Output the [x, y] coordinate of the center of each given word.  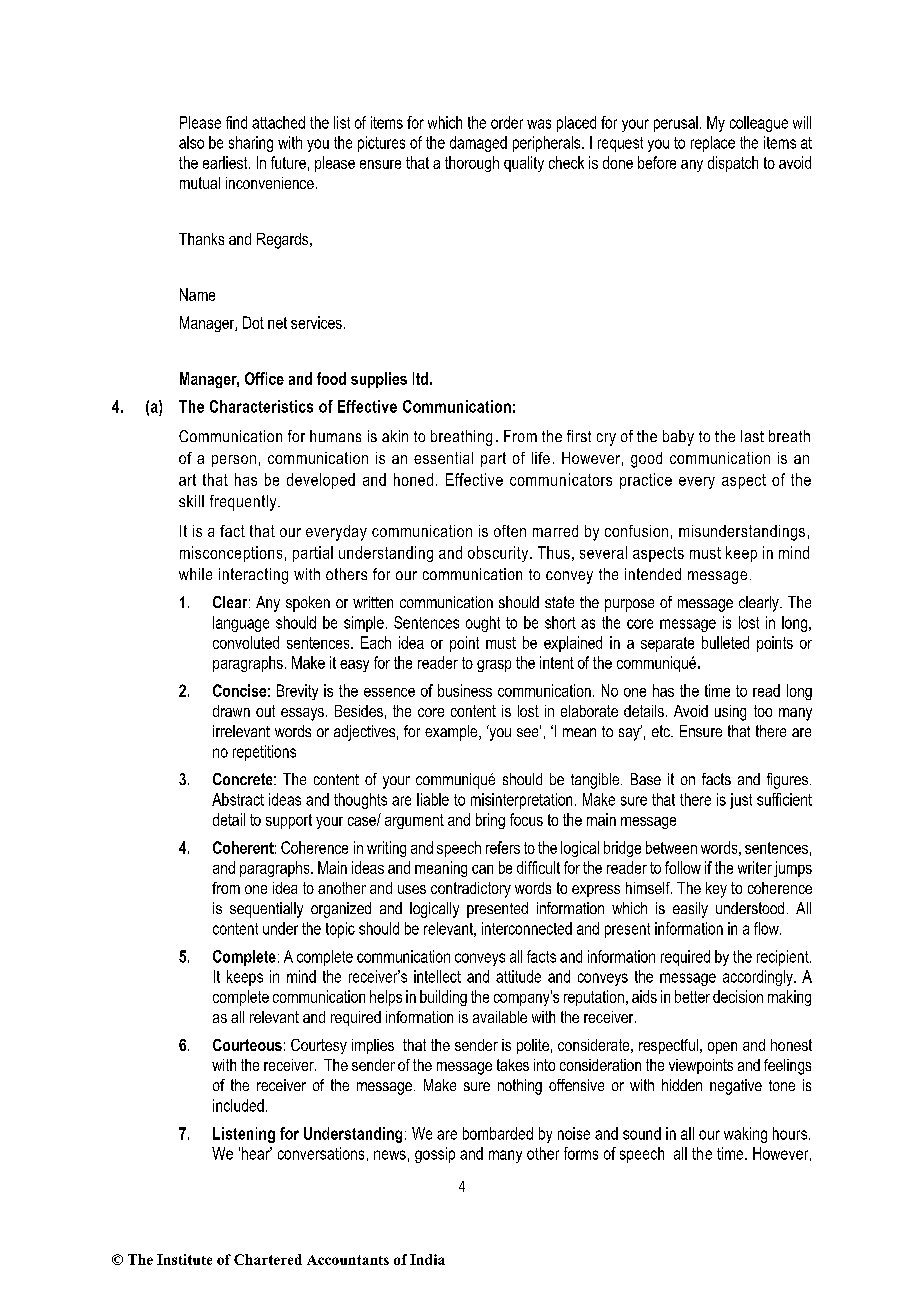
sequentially [266, 910]
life [541, 458]
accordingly [759, 978]
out [265, 711]
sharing [251, 144]
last [752, 436]
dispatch [733, 164]
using [730, 713]
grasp [494, 666]
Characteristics [261, 406]
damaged [478, 144]
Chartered [268, 1259]
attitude [518, 976]
